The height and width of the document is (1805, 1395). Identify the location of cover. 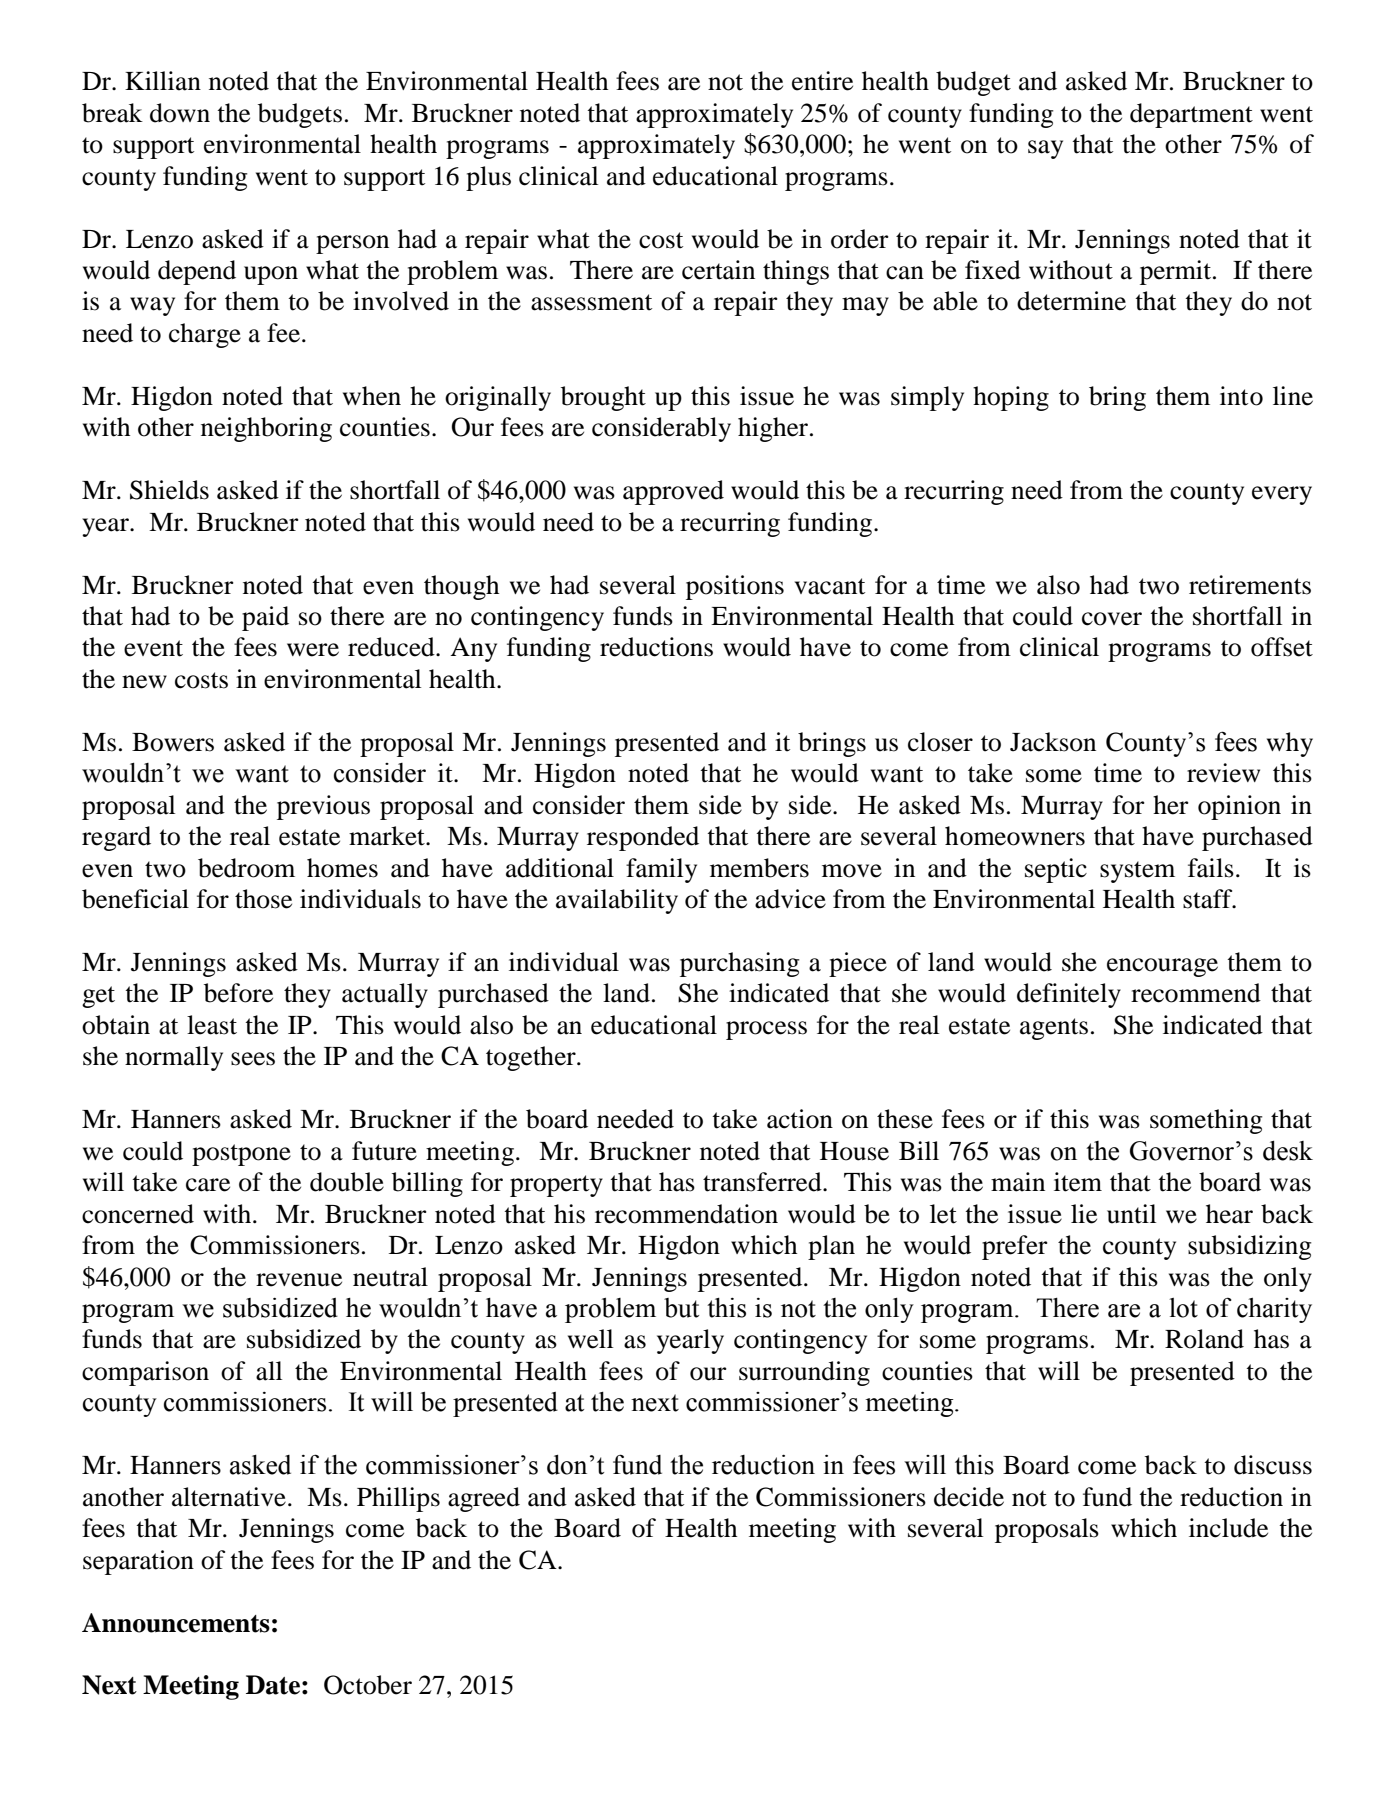
(1112, 619).
